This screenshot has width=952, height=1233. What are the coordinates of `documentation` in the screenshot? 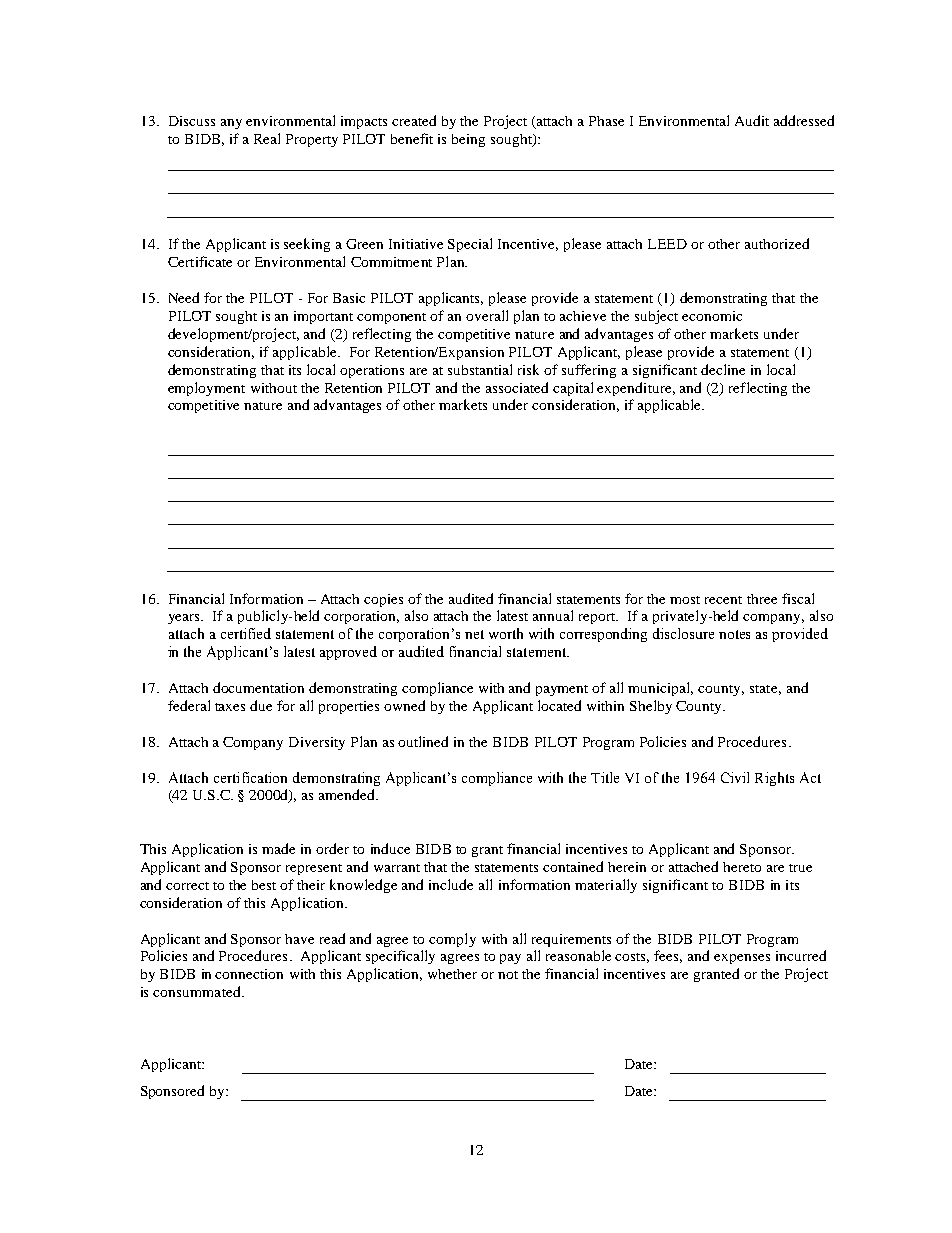 It's located at (258, 687).
